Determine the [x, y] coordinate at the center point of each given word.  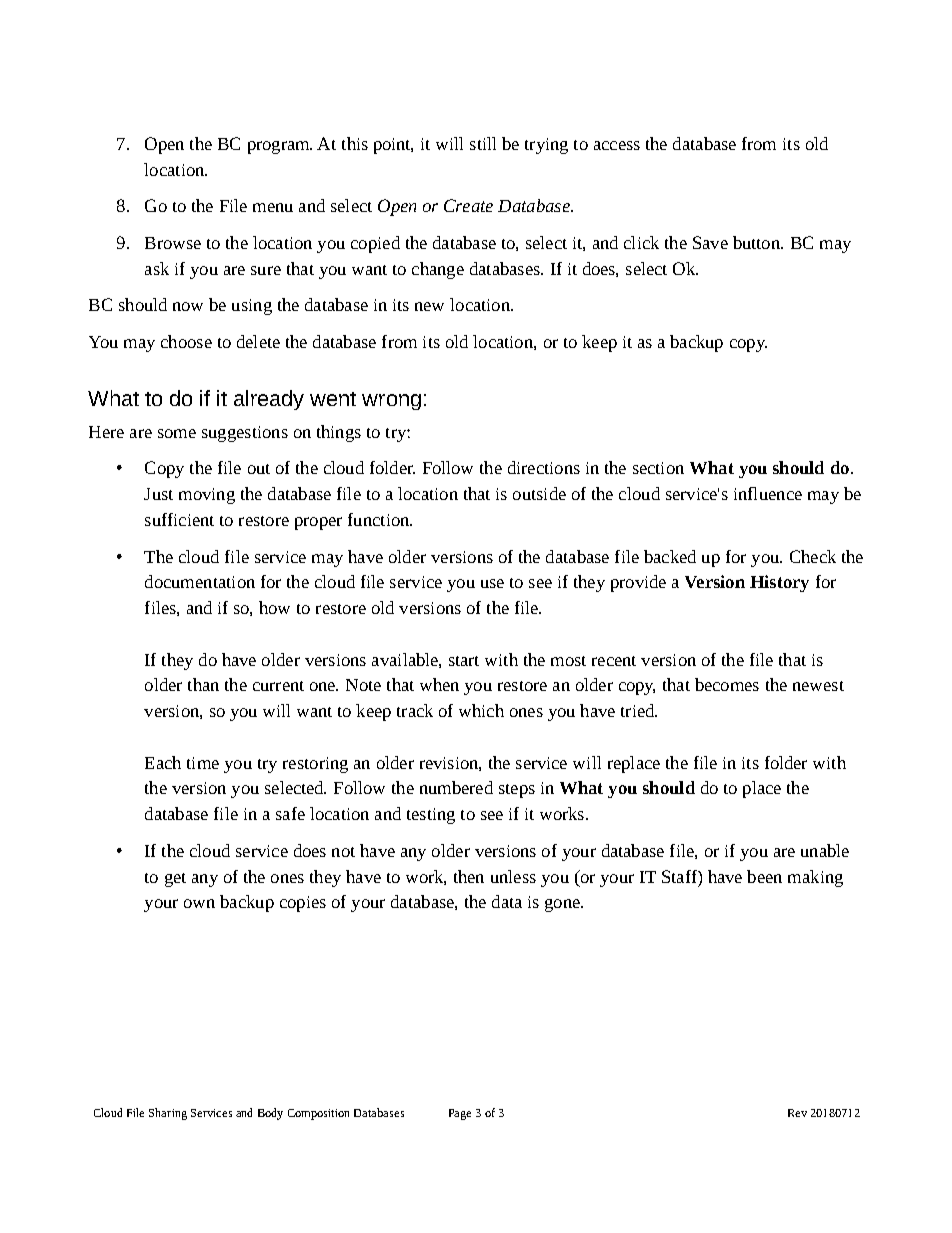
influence [768, 493]
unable [825, 850]
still [483, 143]
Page [460, 1114]
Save [710, 242]
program [280, 147]
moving [207, 496]
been [764, 876]
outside [539, 493]
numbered [456, 787]
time [203, 763]
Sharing [168, 1114]
